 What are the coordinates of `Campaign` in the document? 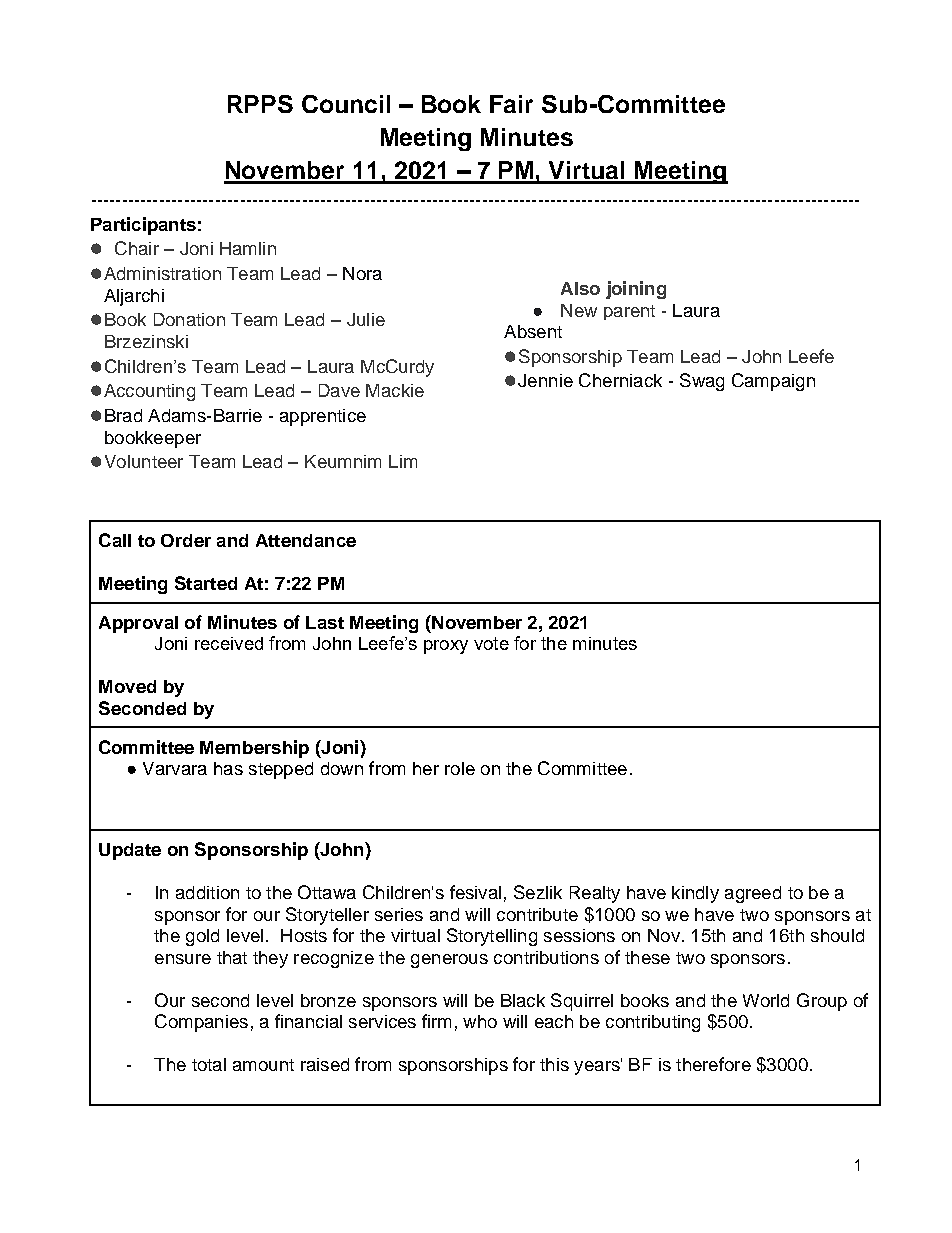 It's located at (773, 382).
